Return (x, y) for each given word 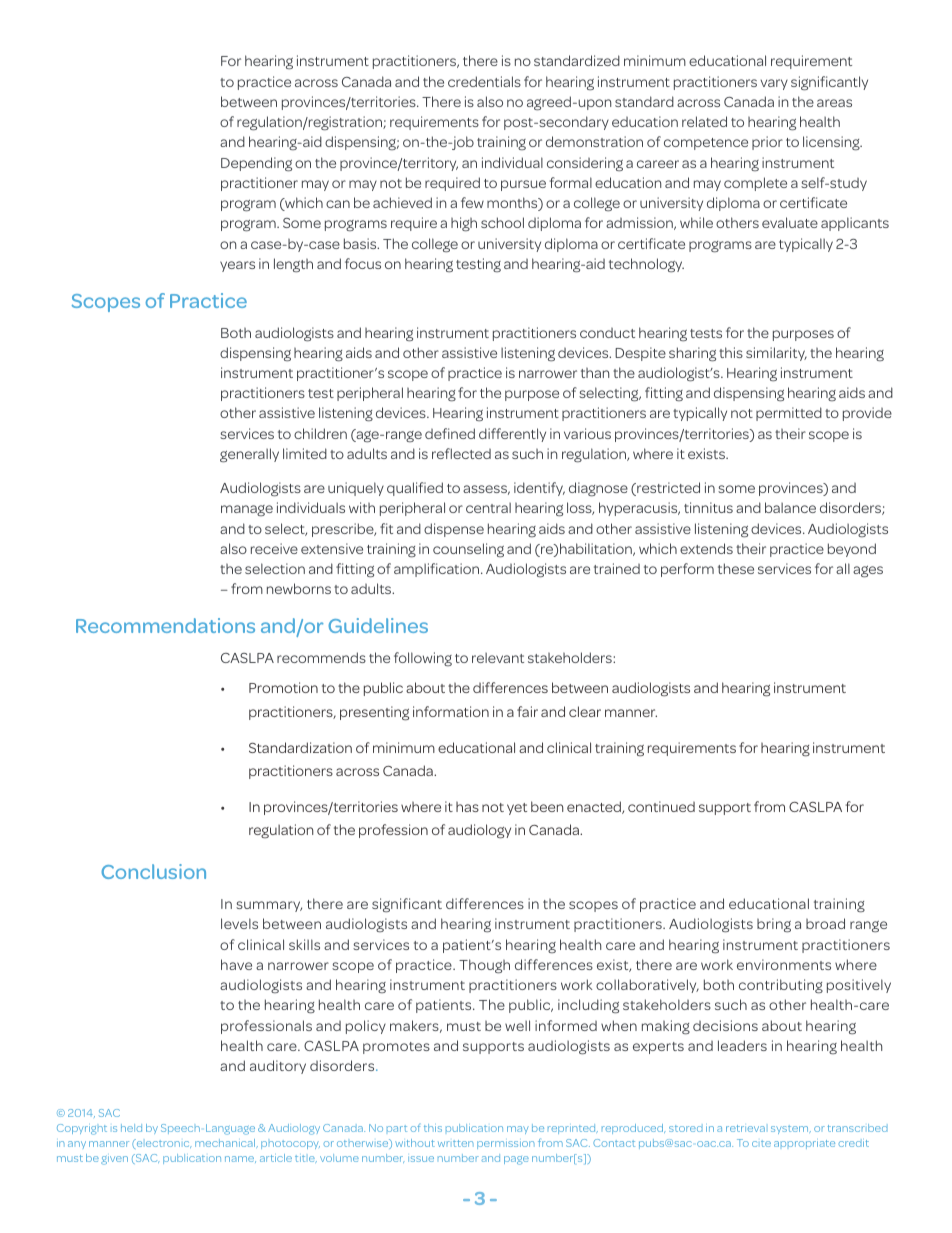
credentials (484, 81)
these (736, 568)
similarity (776, 354)
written (456, 1143)
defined (450, 433)
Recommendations (165, 625)
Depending (256, 164)
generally (249, 455)
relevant (498, 658)
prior (767, 143)
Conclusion (153, 871)
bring (774, 925)
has (467, 806)
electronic (162, 1144)
